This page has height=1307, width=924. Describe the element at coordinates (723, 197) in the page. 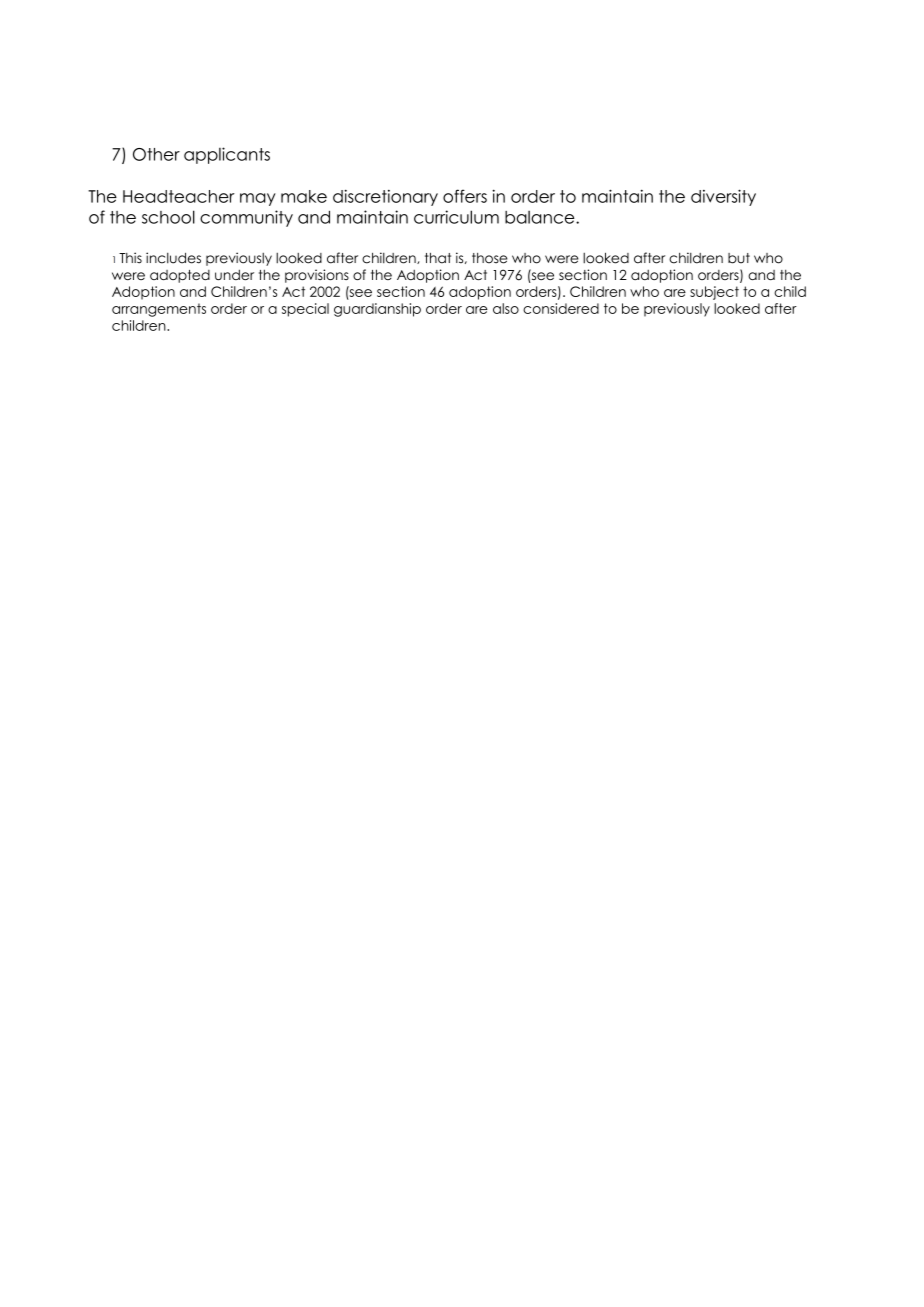

I see `diversity` at that location.
